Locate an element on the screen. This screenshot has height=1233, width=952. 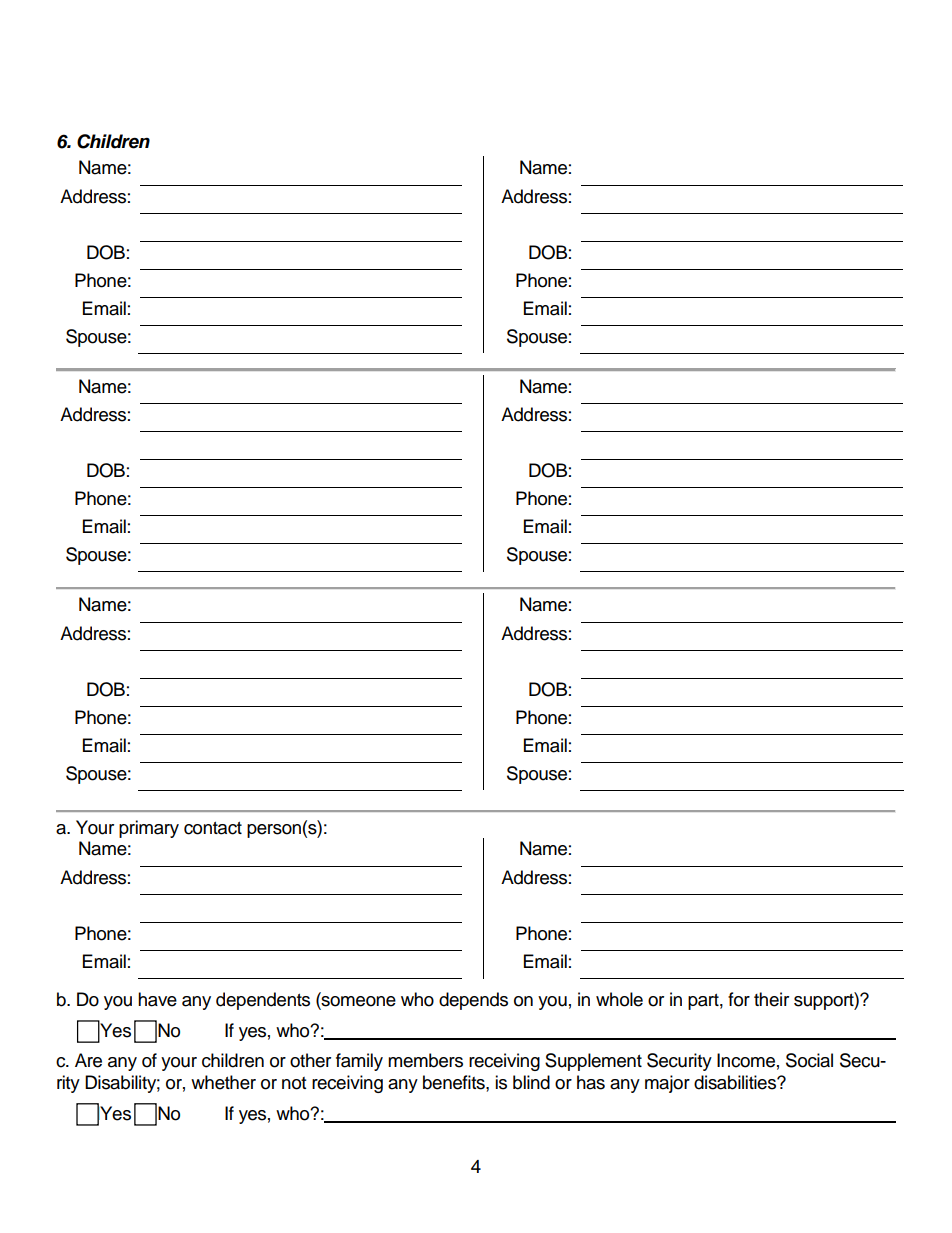
for is located at coordinates (739, 999).
